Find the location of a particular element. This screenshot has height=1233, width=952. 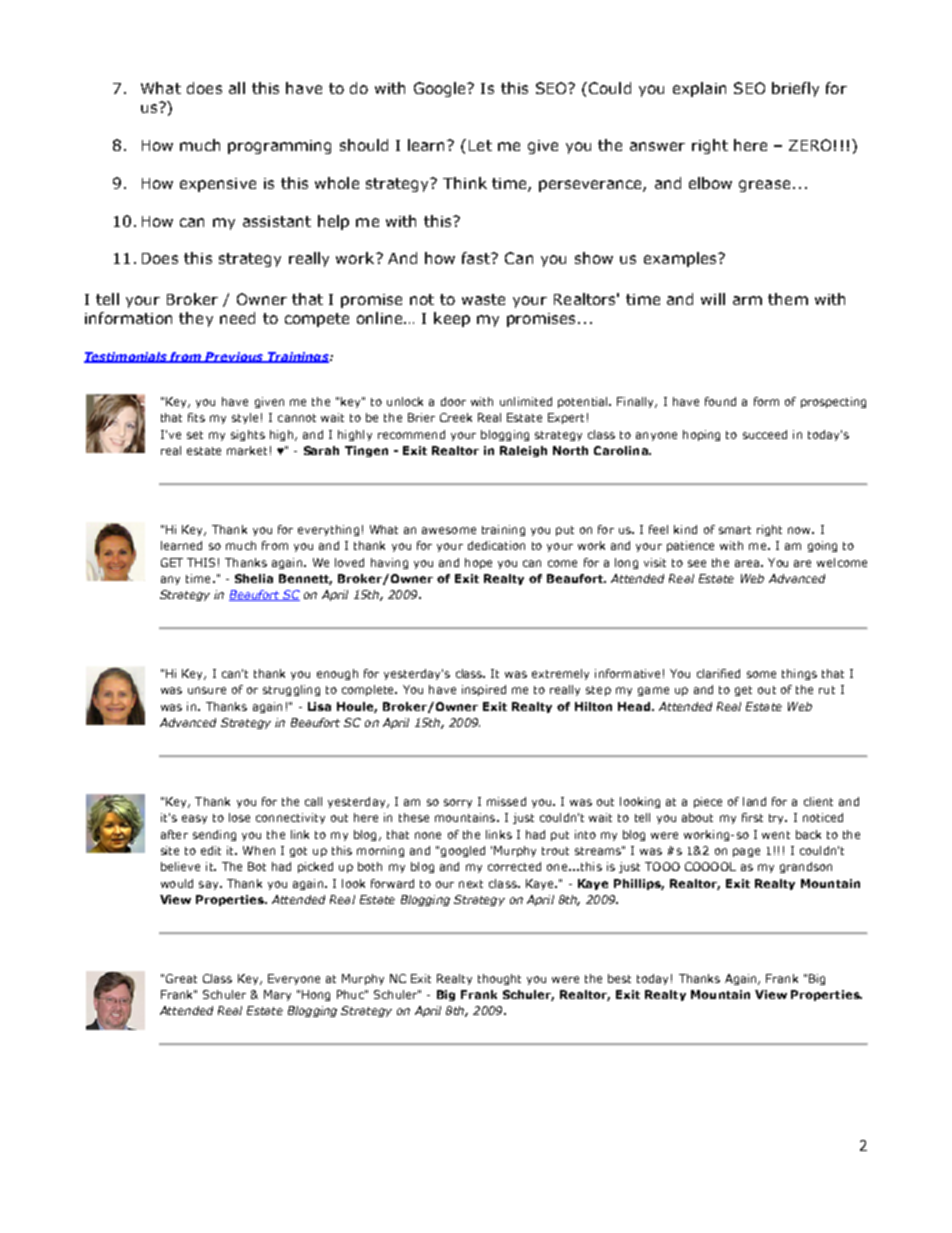

best is located at coordinates (619, 978).
